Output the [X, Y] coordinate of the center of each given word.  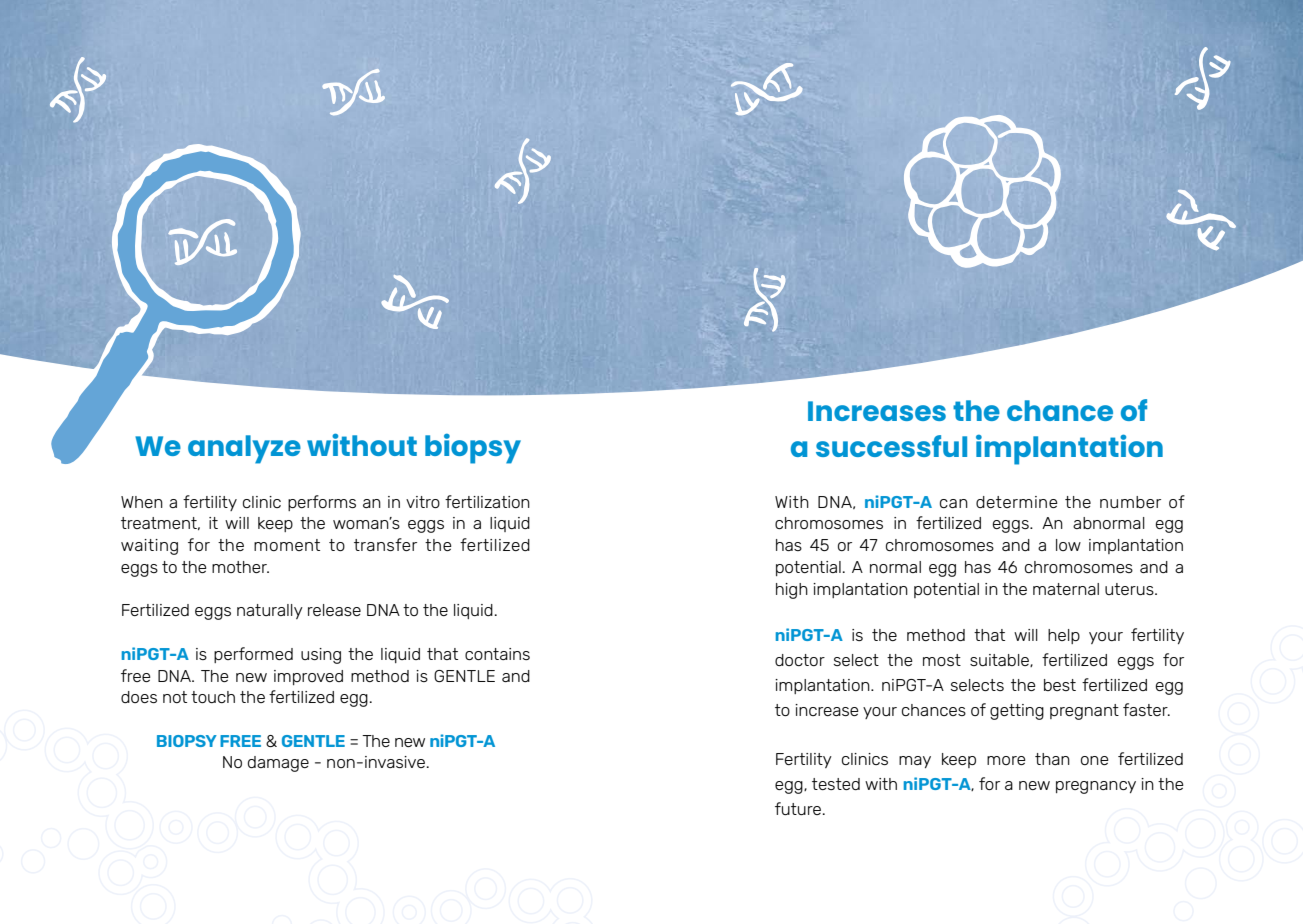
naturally [270, 611]
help [1064, 636]
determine [1017, 502]
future [798, 808]
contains [497, 654]
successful [891, 446]
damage [278, 764]
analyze [244, 449]
